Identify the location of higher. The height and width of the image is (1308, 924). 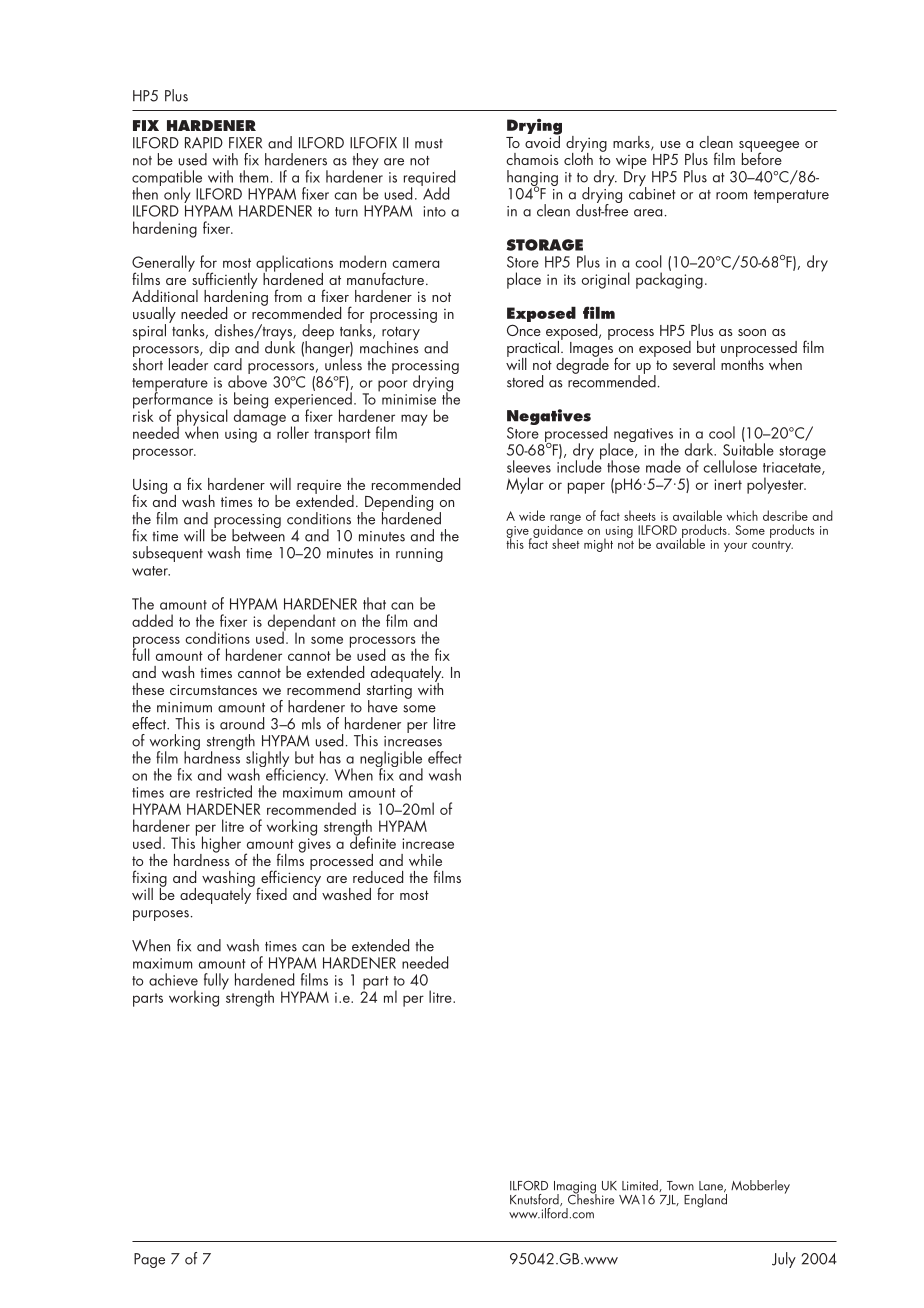
(220, 845).
